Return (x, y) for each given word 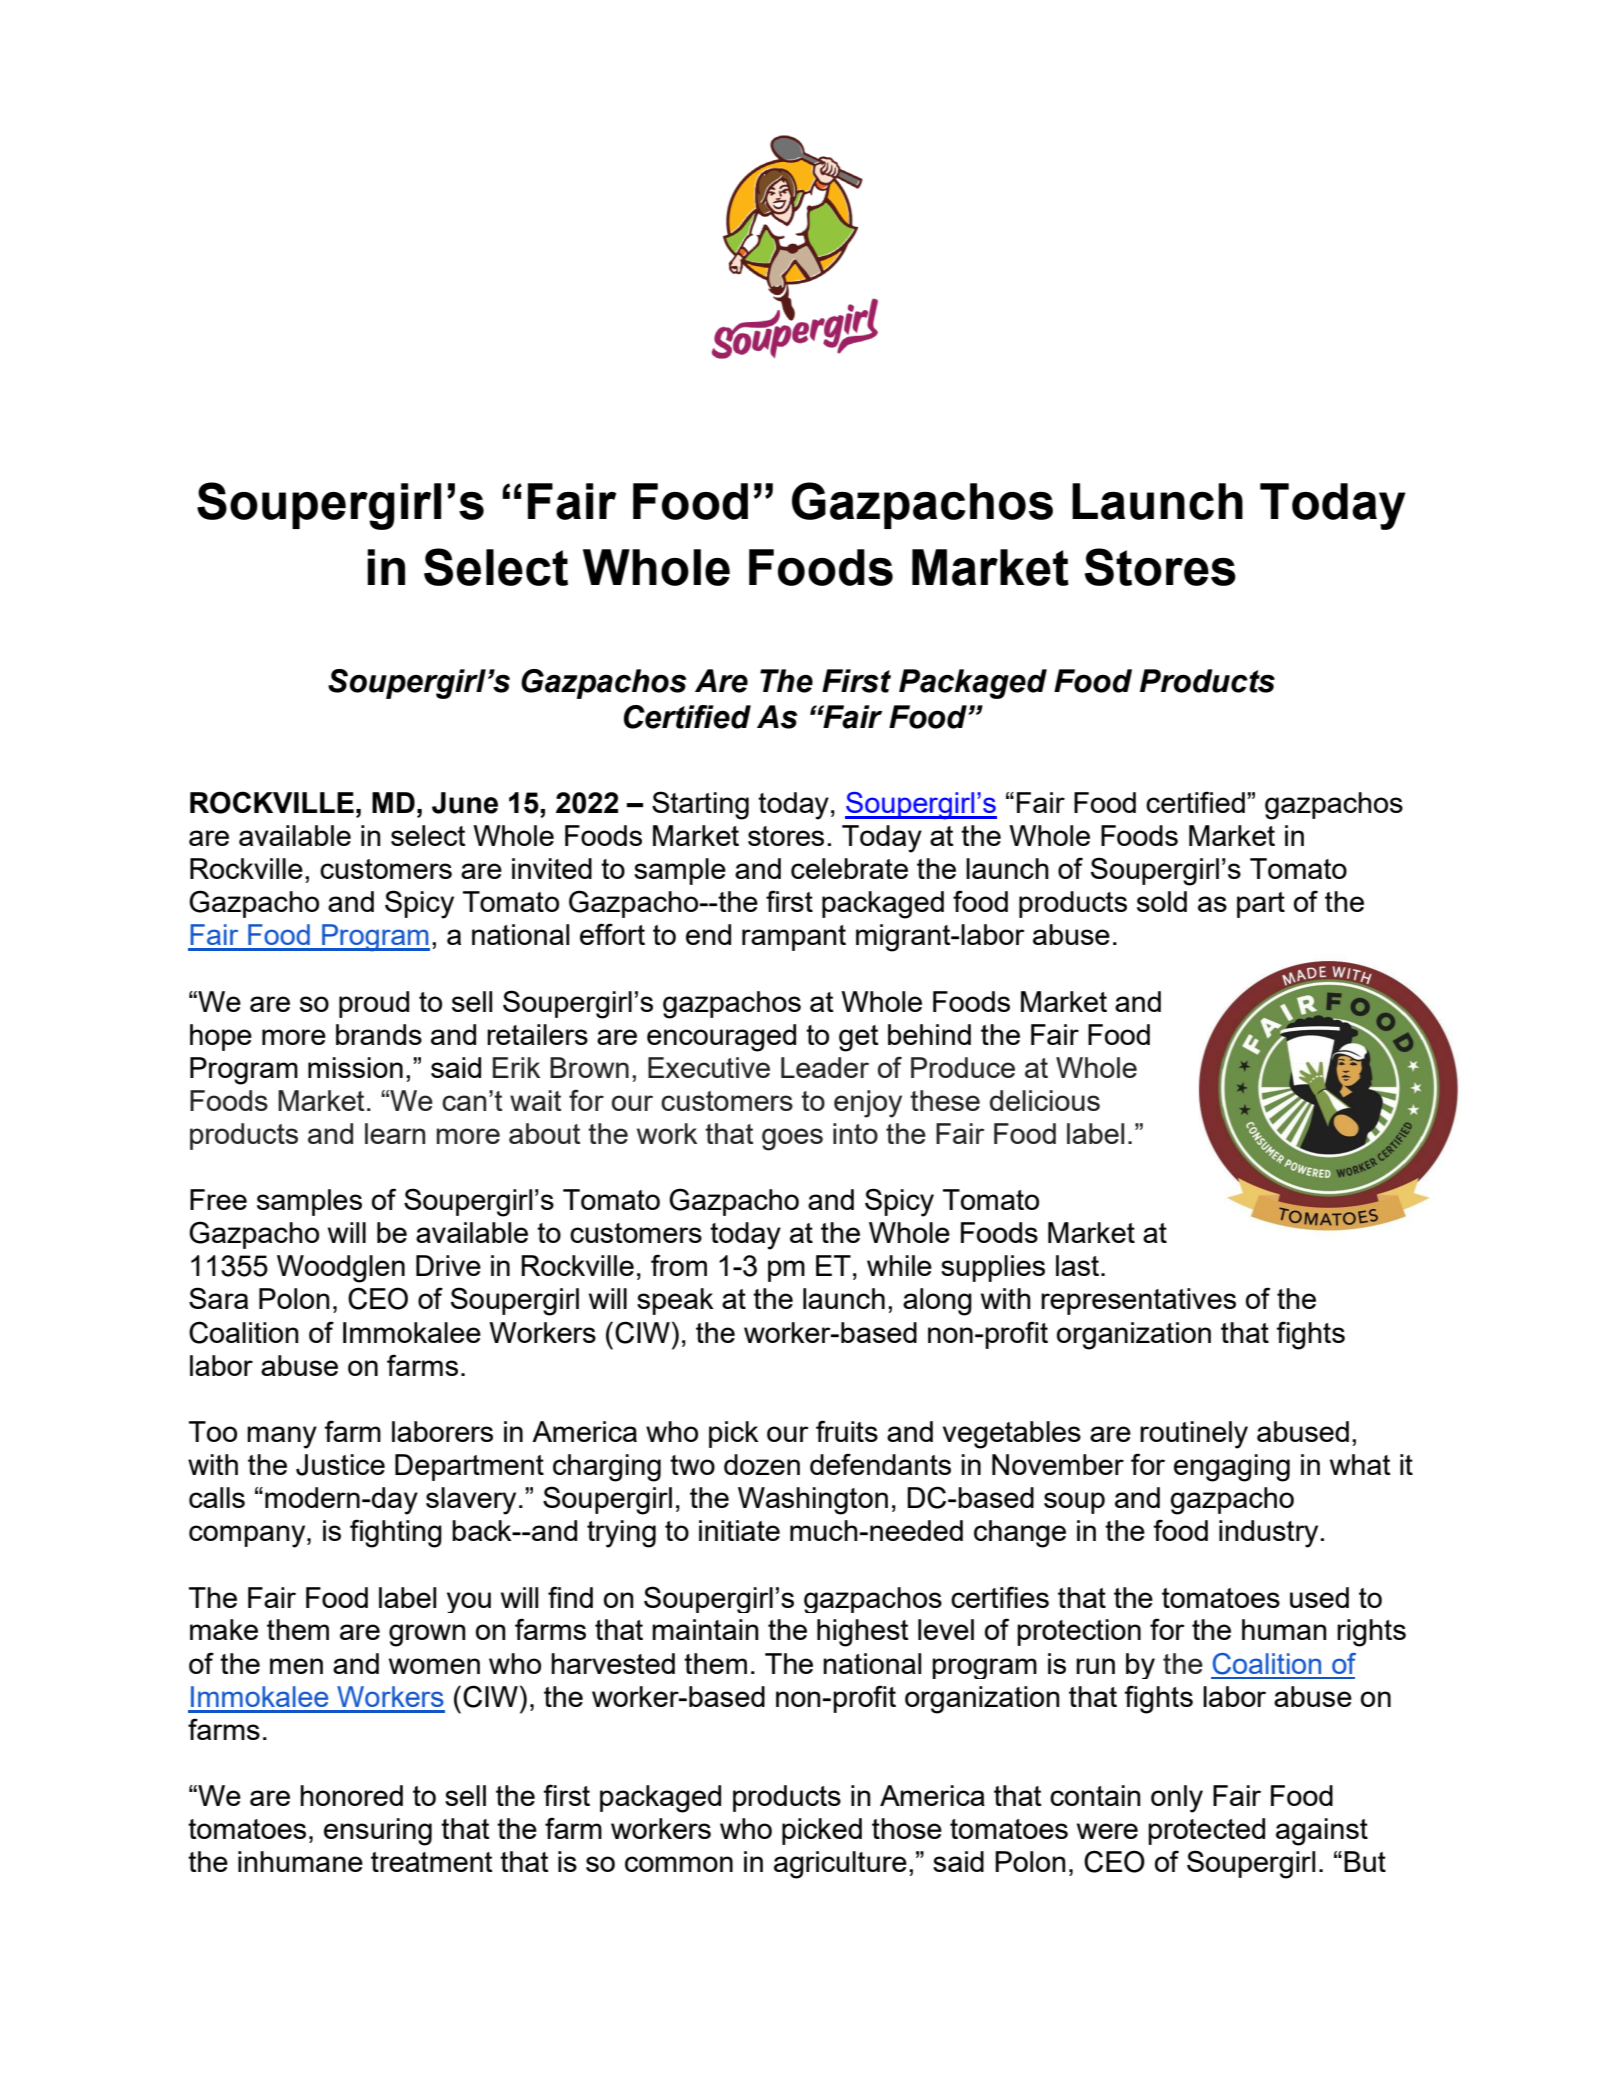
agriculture (840, 1865)
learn (395, 1133)
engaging (1232, 1468)
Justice (340, 1465)
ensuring (378, 1832)
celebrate (849, 868)
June (465, 803)
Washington (813, 1501)
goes (792, 1139)
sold (1162, 901)
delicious (1045, 1100)
